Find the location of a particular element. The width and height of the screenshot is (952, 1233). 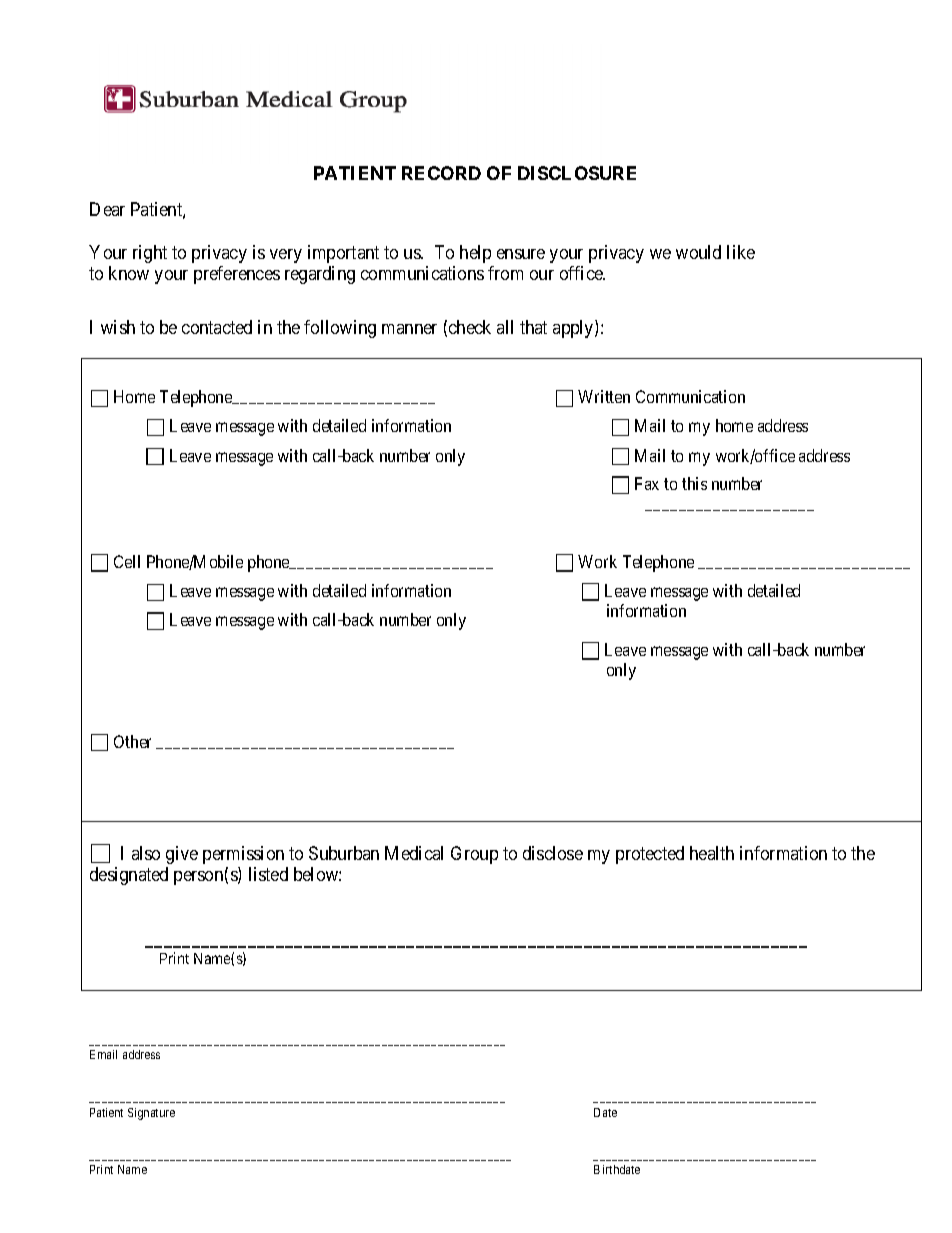

RECORD is located at coordinates (441, 173).
